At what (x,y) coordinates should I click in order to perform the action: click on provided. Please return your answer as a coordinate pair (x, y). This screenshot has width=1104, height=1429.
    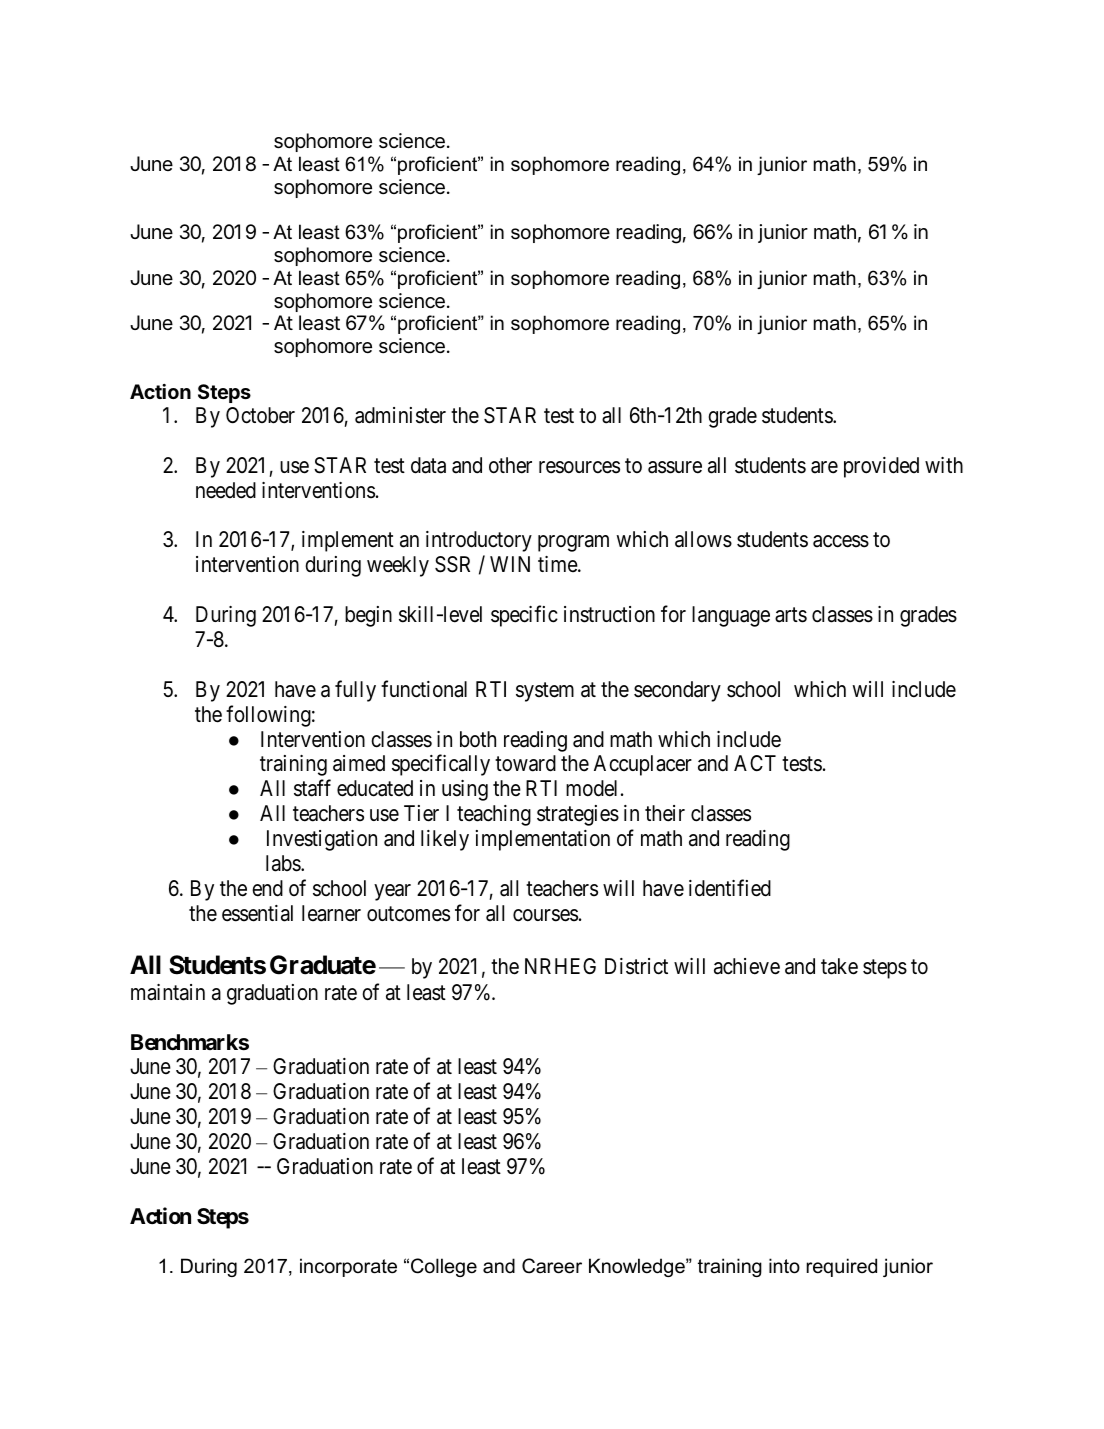
    Looking at the image, I should click on (881, 467).
